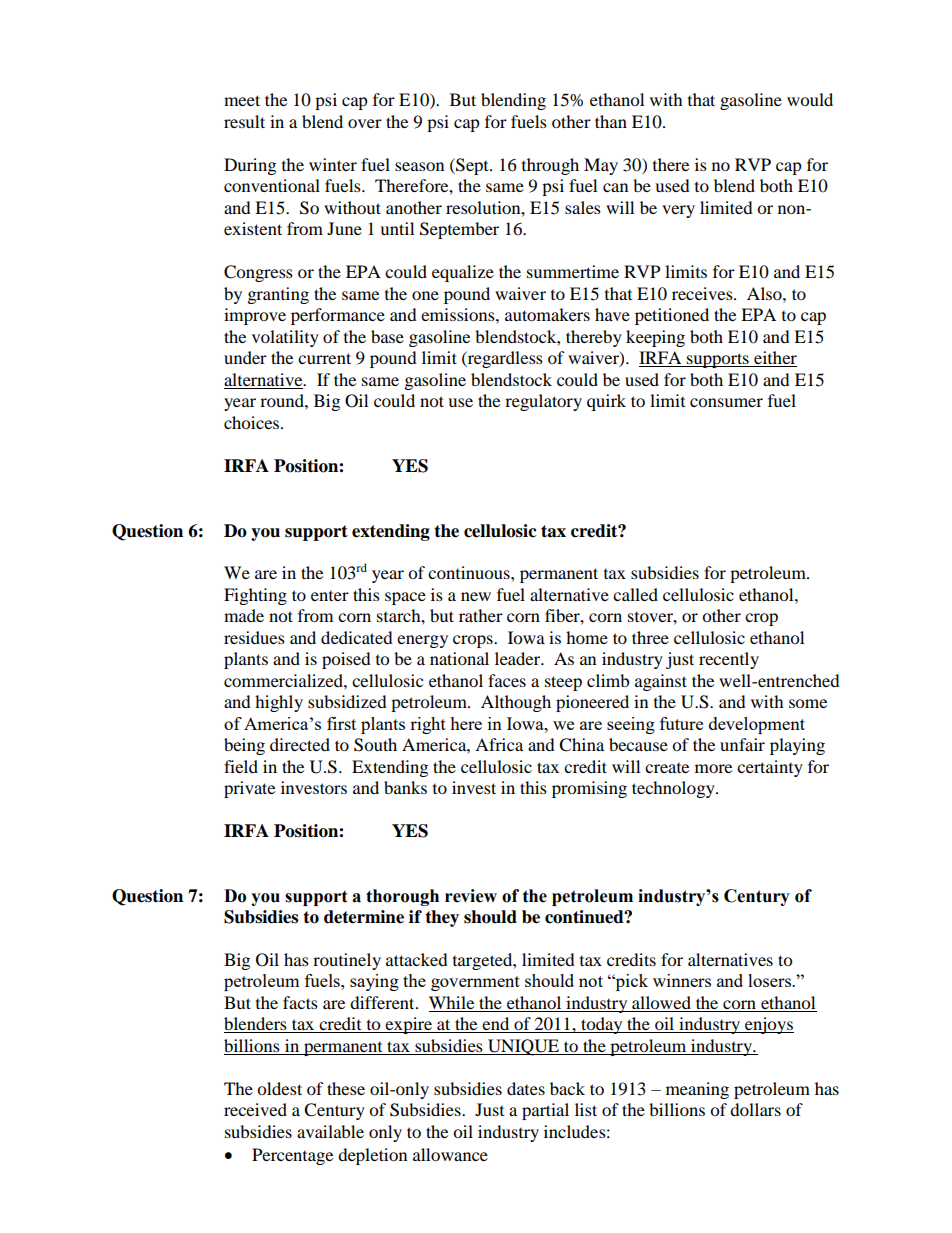  Describe the element at coordinates (253, 422) in the screenshot. I see `choices` at that location.
